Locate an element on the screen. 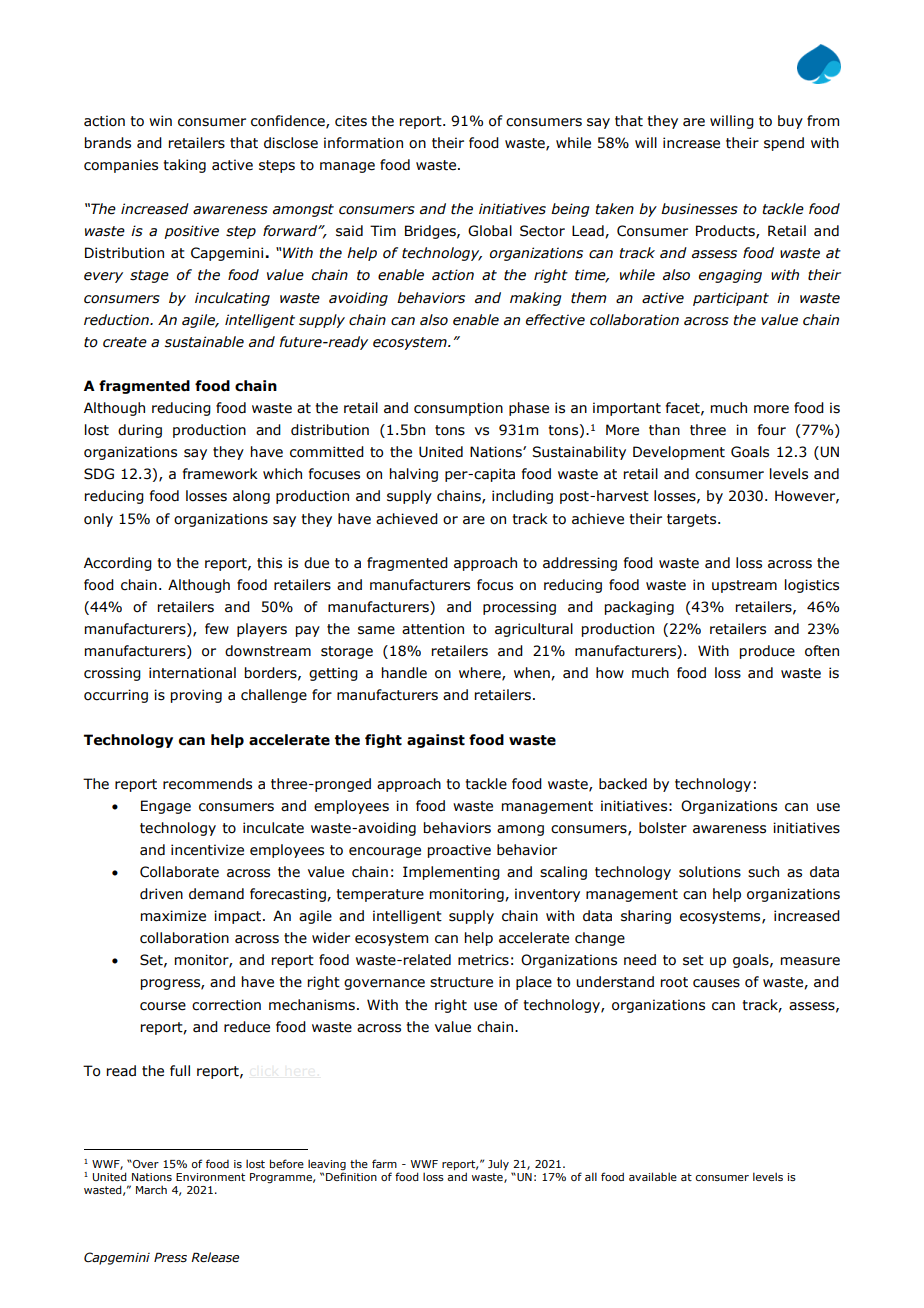 The image size is (924, 1308). spend is located at coordinates (784, 144).
